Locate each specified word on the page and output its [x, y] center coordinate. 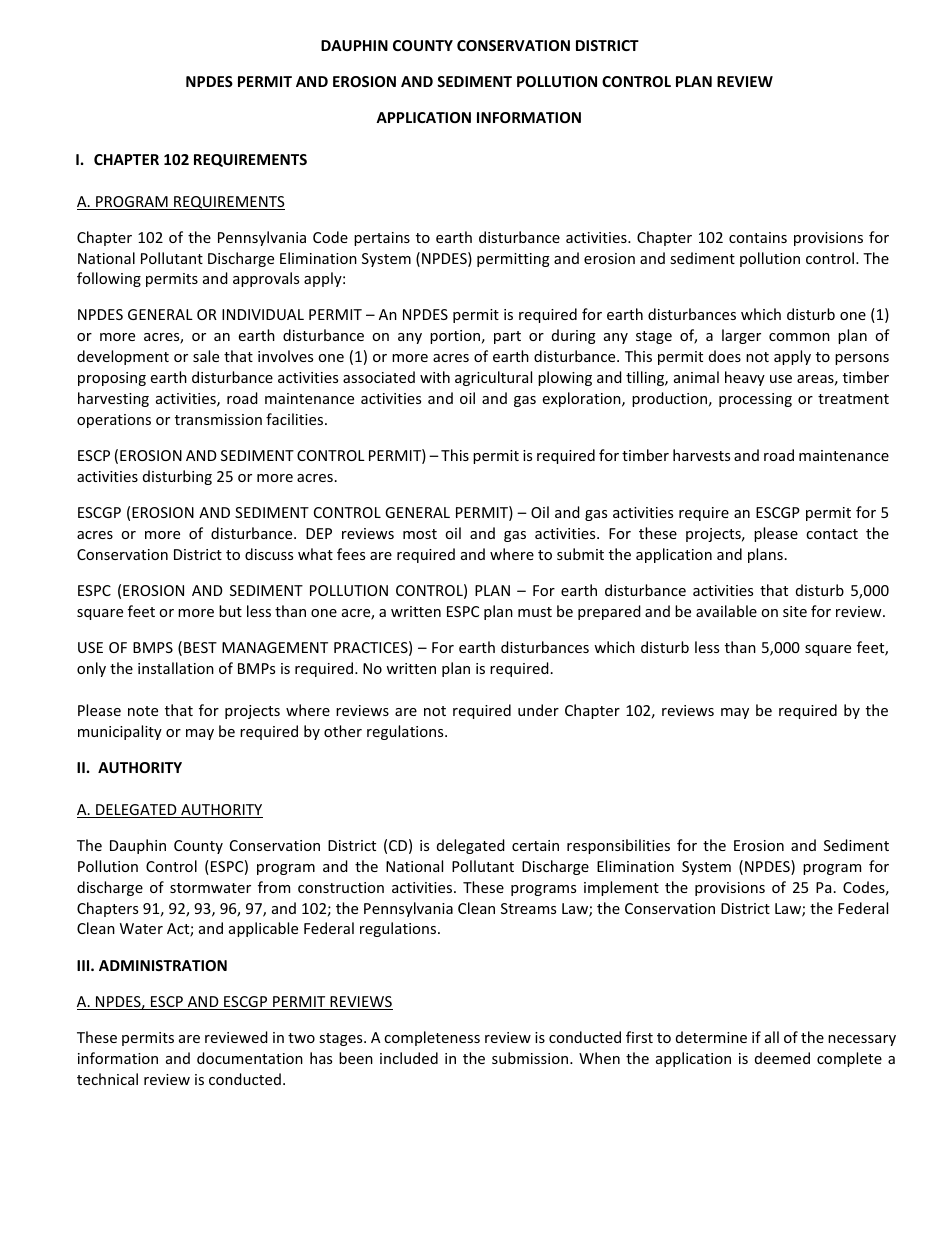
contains [758, 237]
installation [176, 668]
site [795, 611]
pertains [382, 239]
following [109, 279]
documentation [250, 1058]
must [535, 612]
